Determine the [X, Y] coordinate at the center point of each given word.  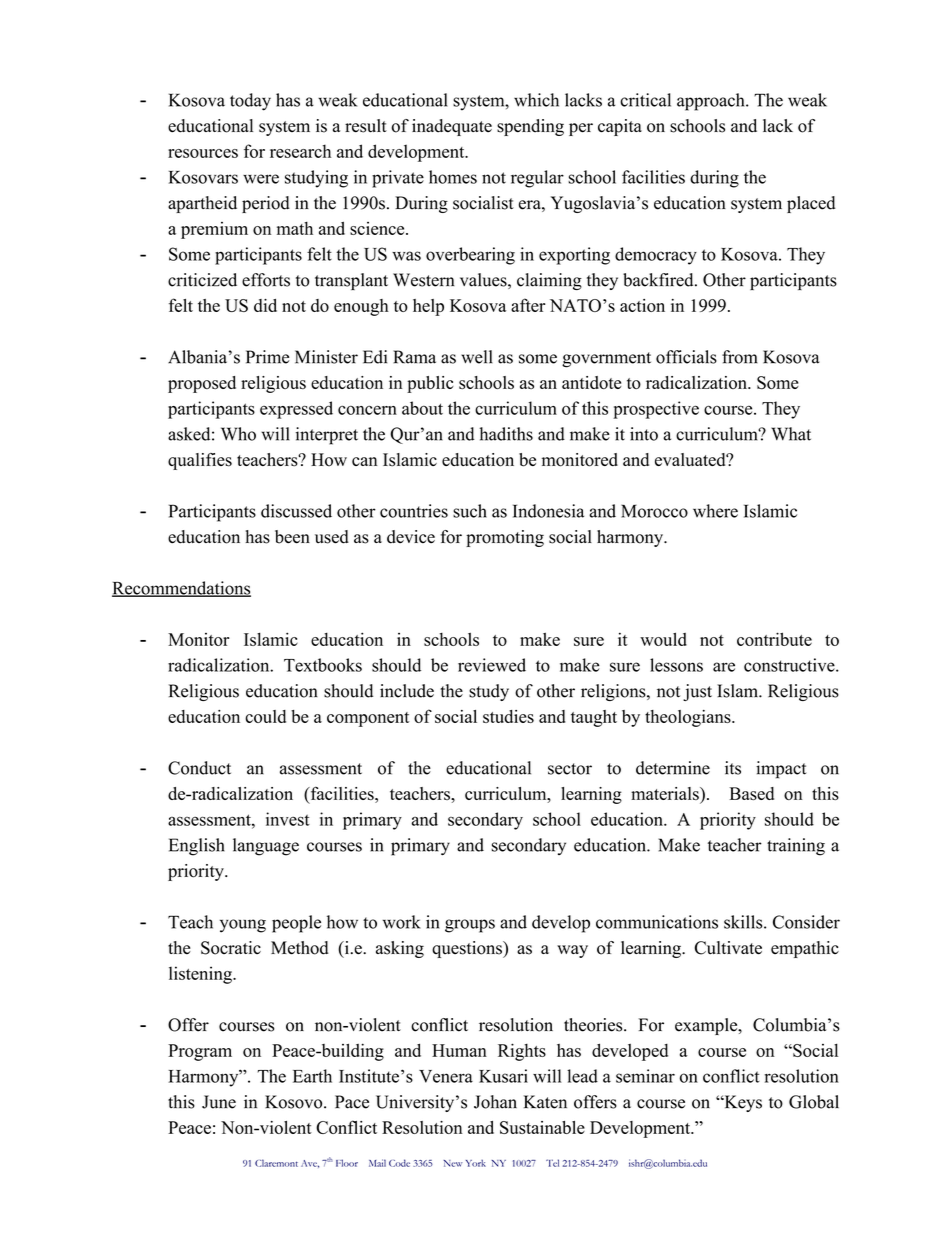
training [796, 847]
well [477, 357]
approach [712, 102]
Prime [267, 357]
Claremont [276, 1163]
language [266, 847]
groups [470, 926]
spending [530, 127]
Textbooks [323, 665]
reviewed [492, 665]
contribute [774, 639]
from [740, 357]
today [250, 102]
